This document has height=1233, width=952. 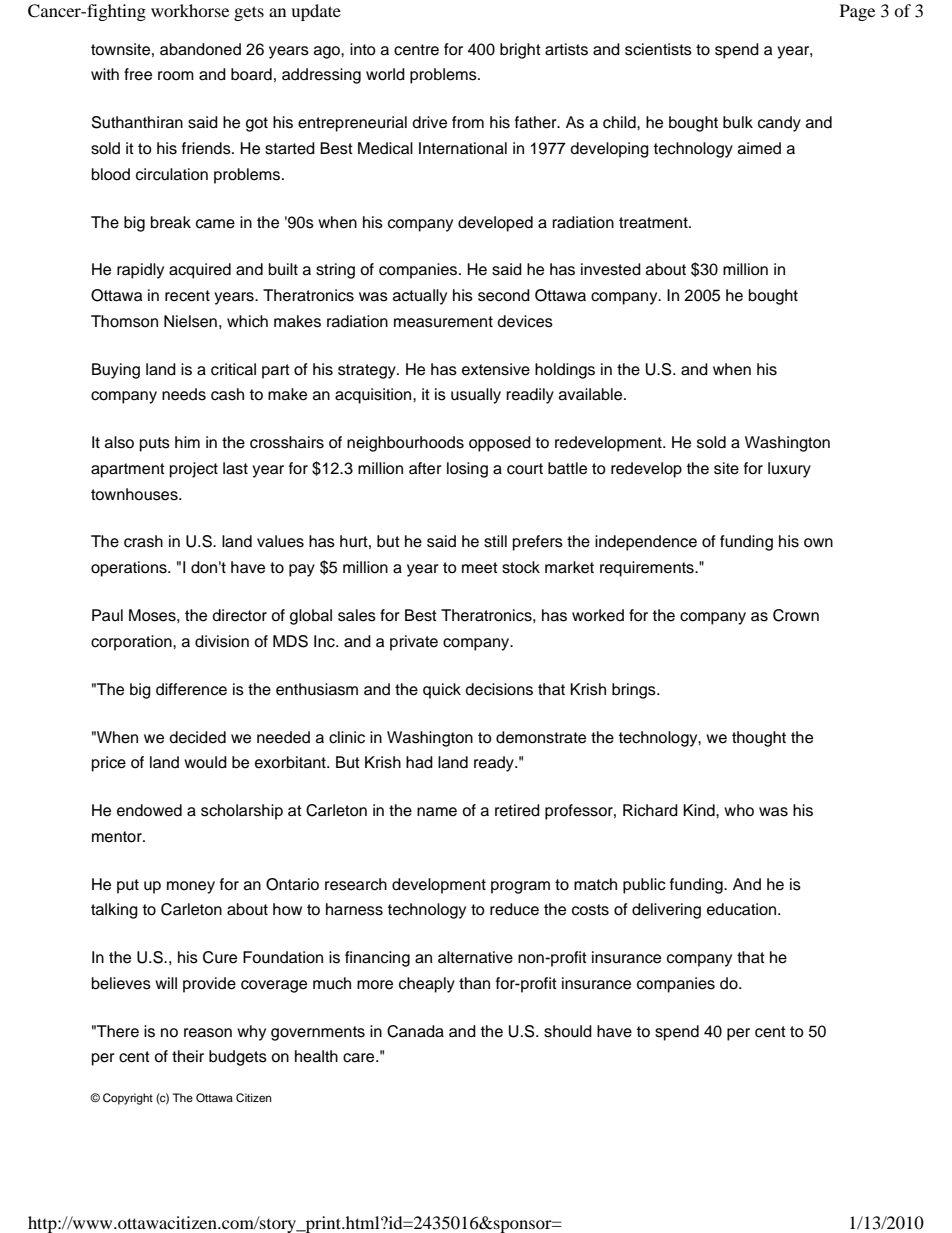 I want to click on endowed, so click(x=149, y=810).
